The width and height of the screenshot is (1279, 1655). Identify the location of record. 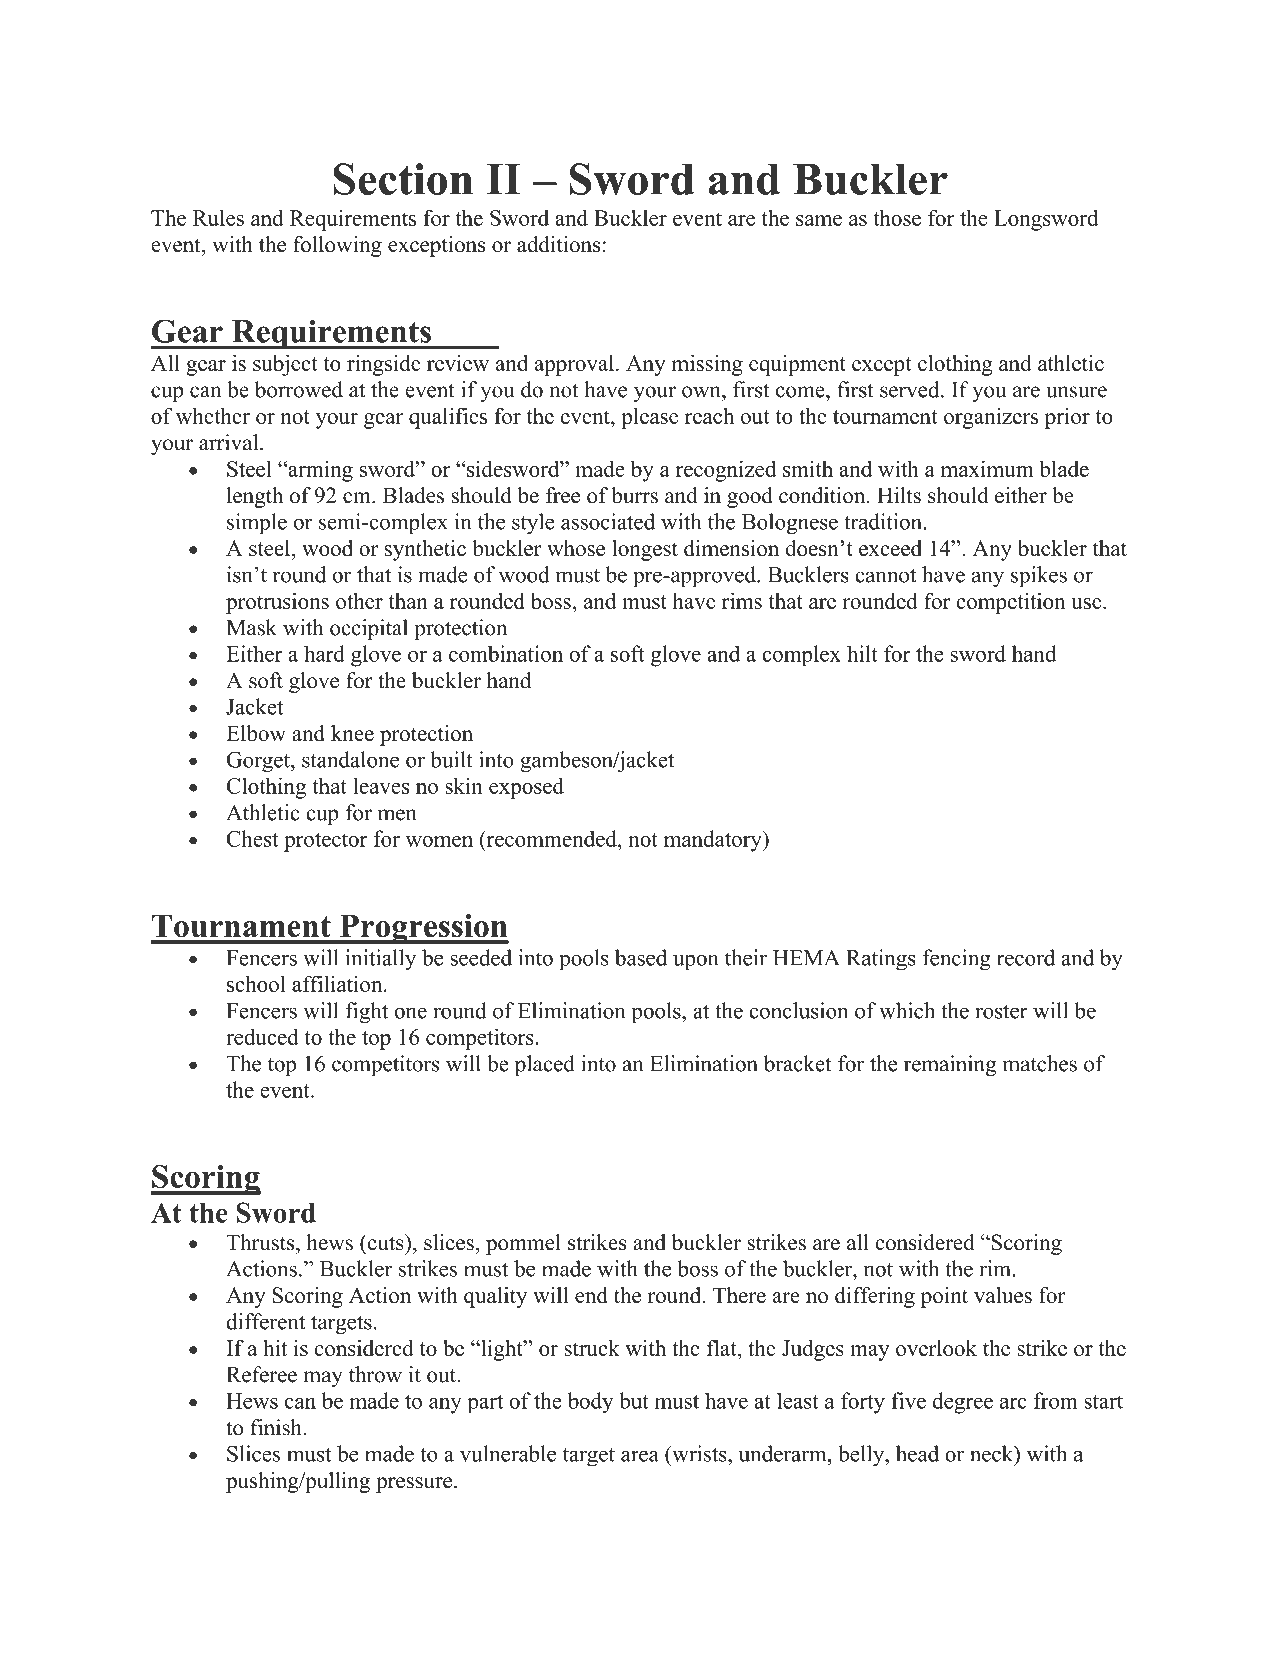
(1026, 957).
